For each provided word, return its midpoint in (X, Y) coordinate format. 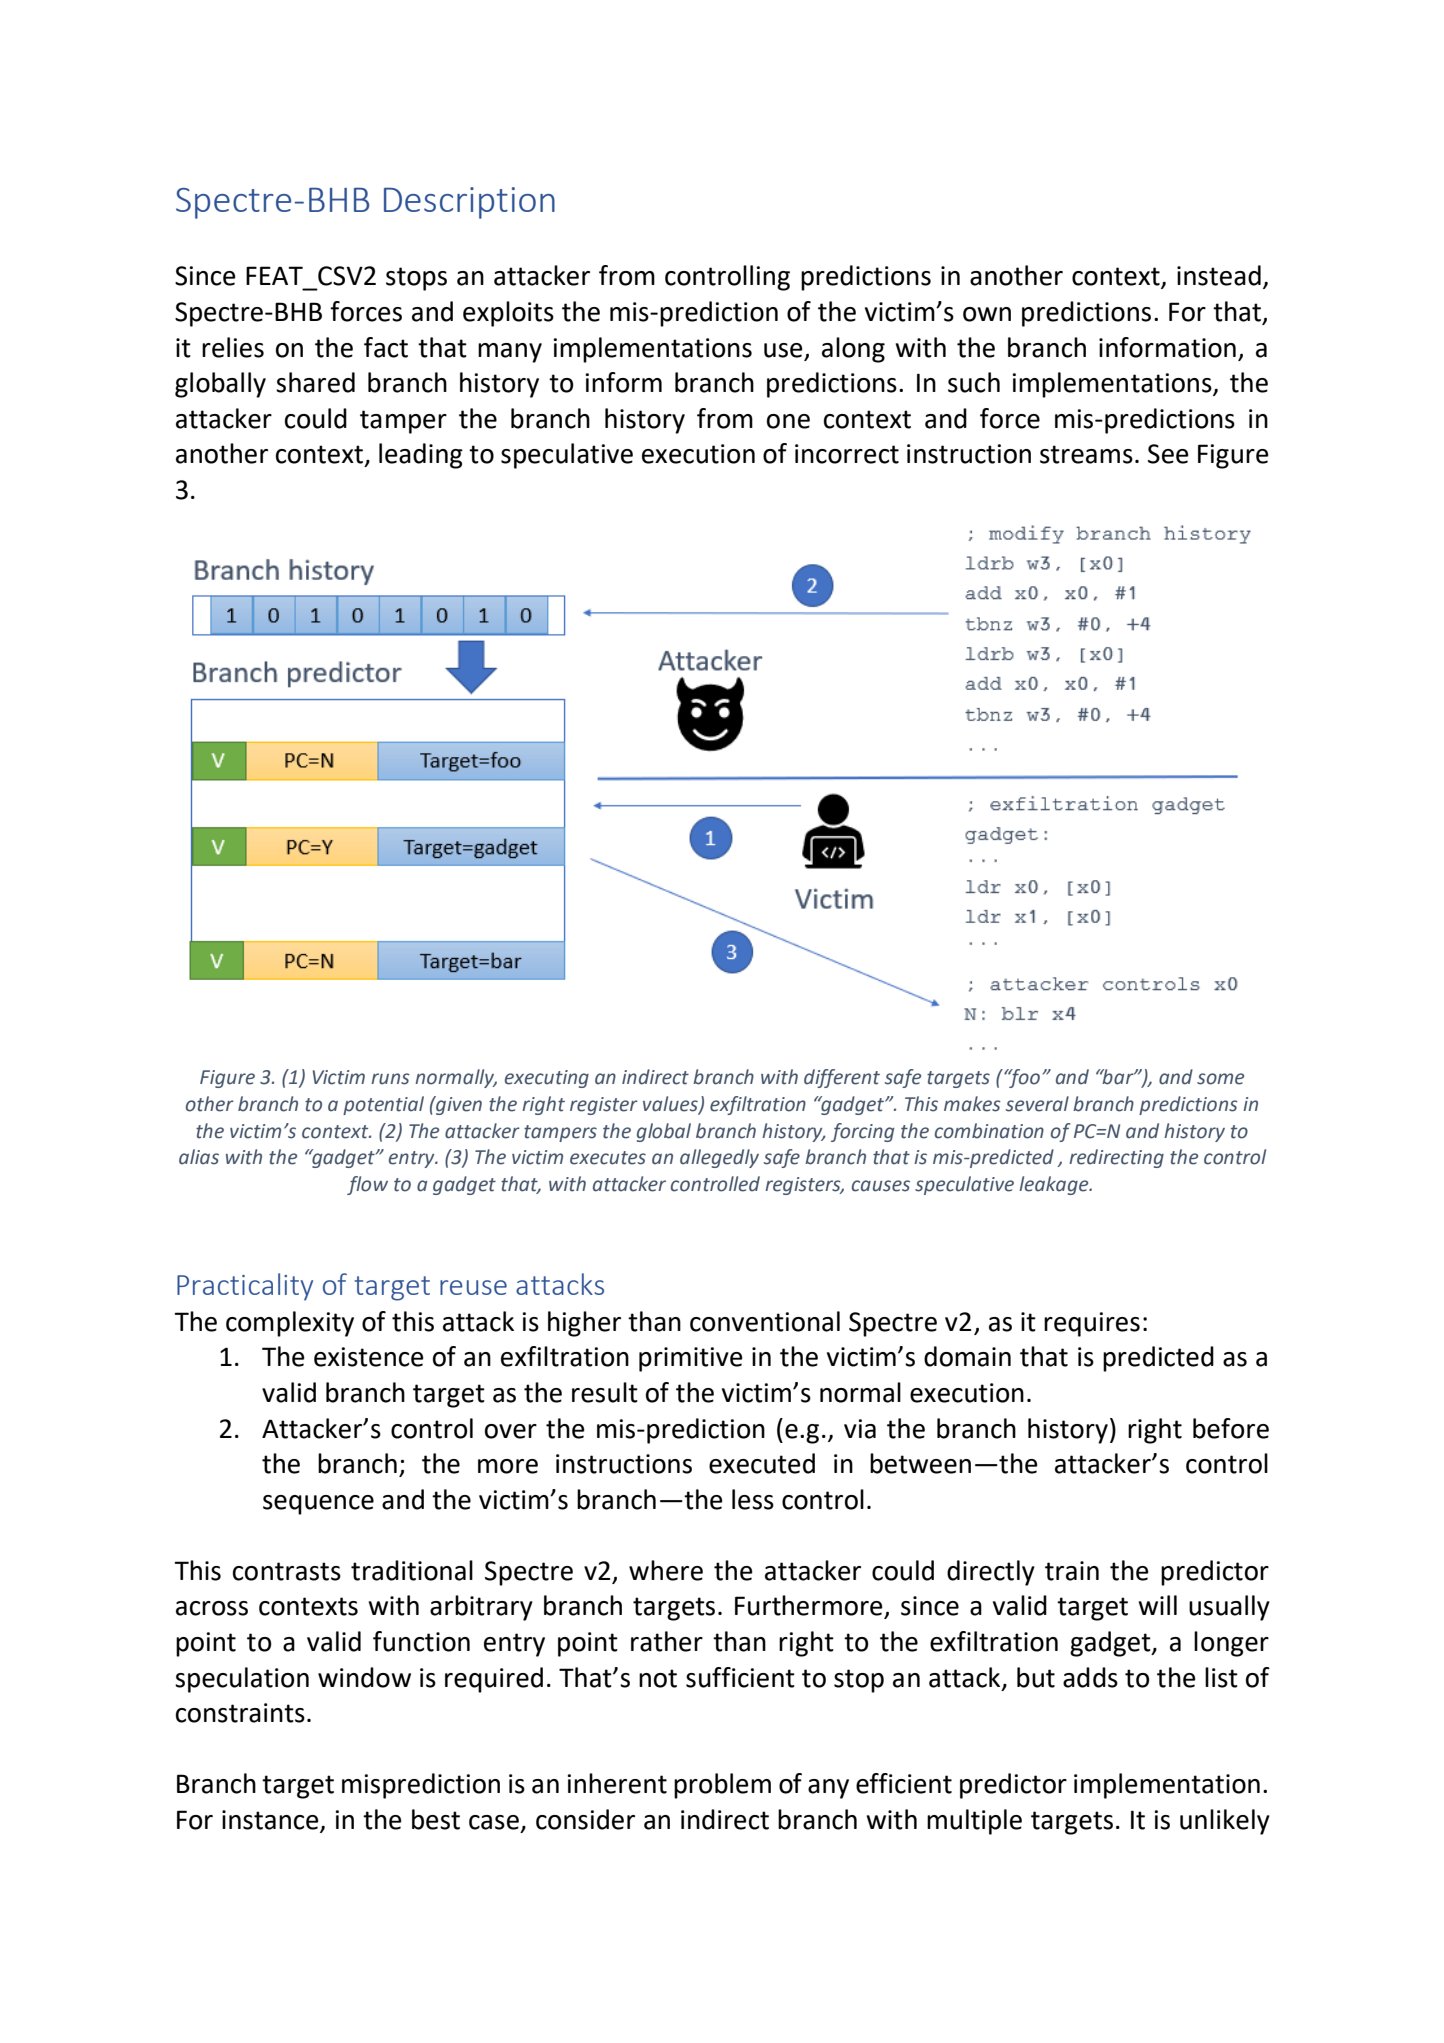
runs (390, 1079)
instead (1219, 275)
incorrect (847, 454)
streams (1086, 454)
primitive (691, 1359)
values (671, 1105)
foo (1023, 1078)
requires (1092, 1324)
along (853, 350)
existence (369, 1357)
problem (722, 1786)
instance (271, 1821)
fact (386, 347)
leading (421, 456)
